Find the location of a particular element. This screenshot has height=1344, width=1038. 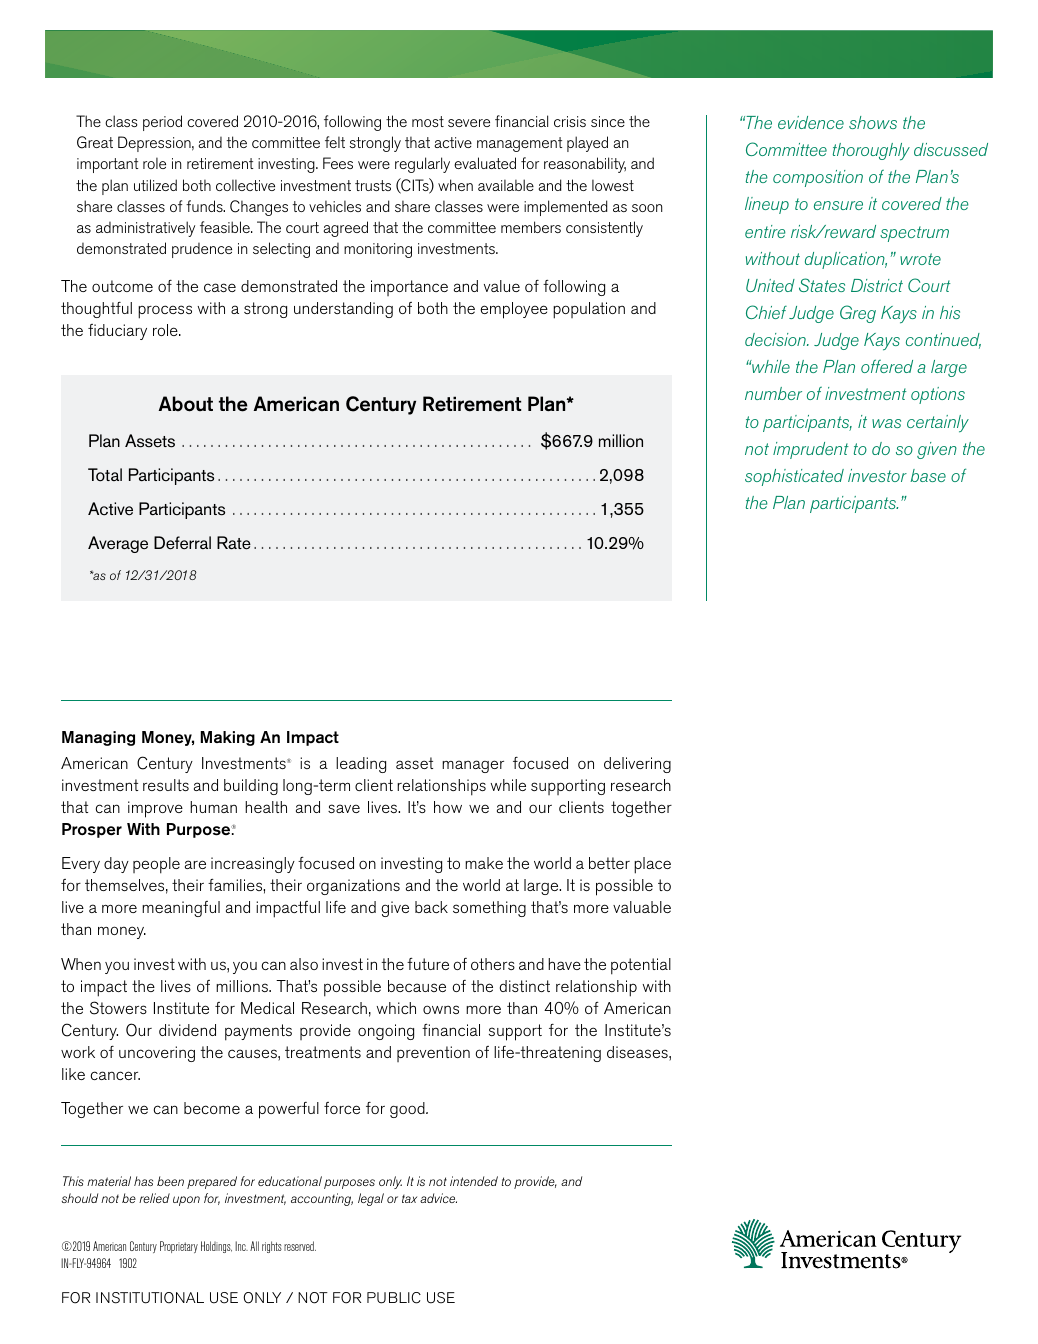

thoroughly is located at coordinates (871, 152).
